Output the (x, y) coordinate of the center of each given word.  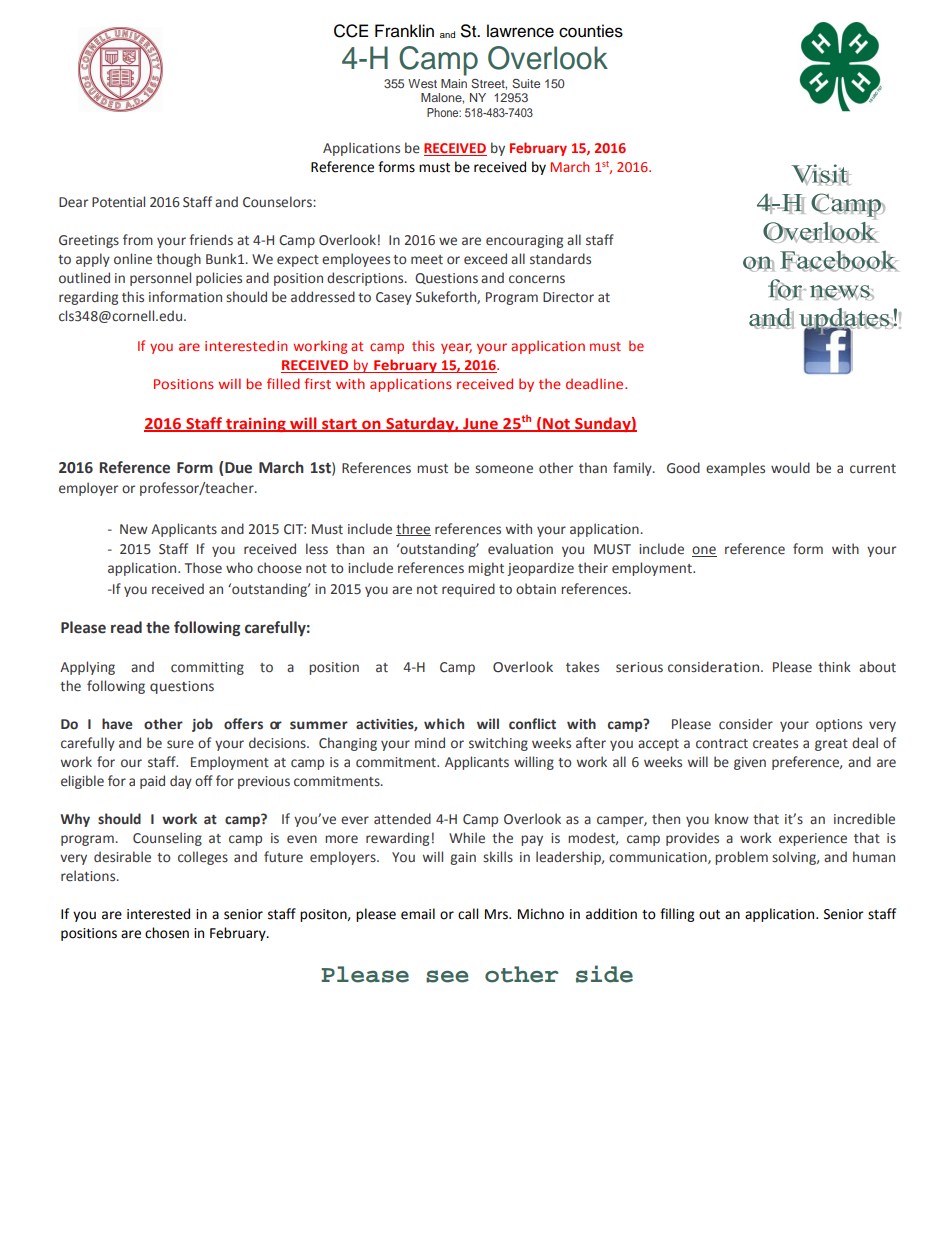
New (134, 529)
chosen (167, 933)
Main (454, 83)
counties (591, 31)
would (790, 467)
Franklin (404, 31)
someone (504, 469)
